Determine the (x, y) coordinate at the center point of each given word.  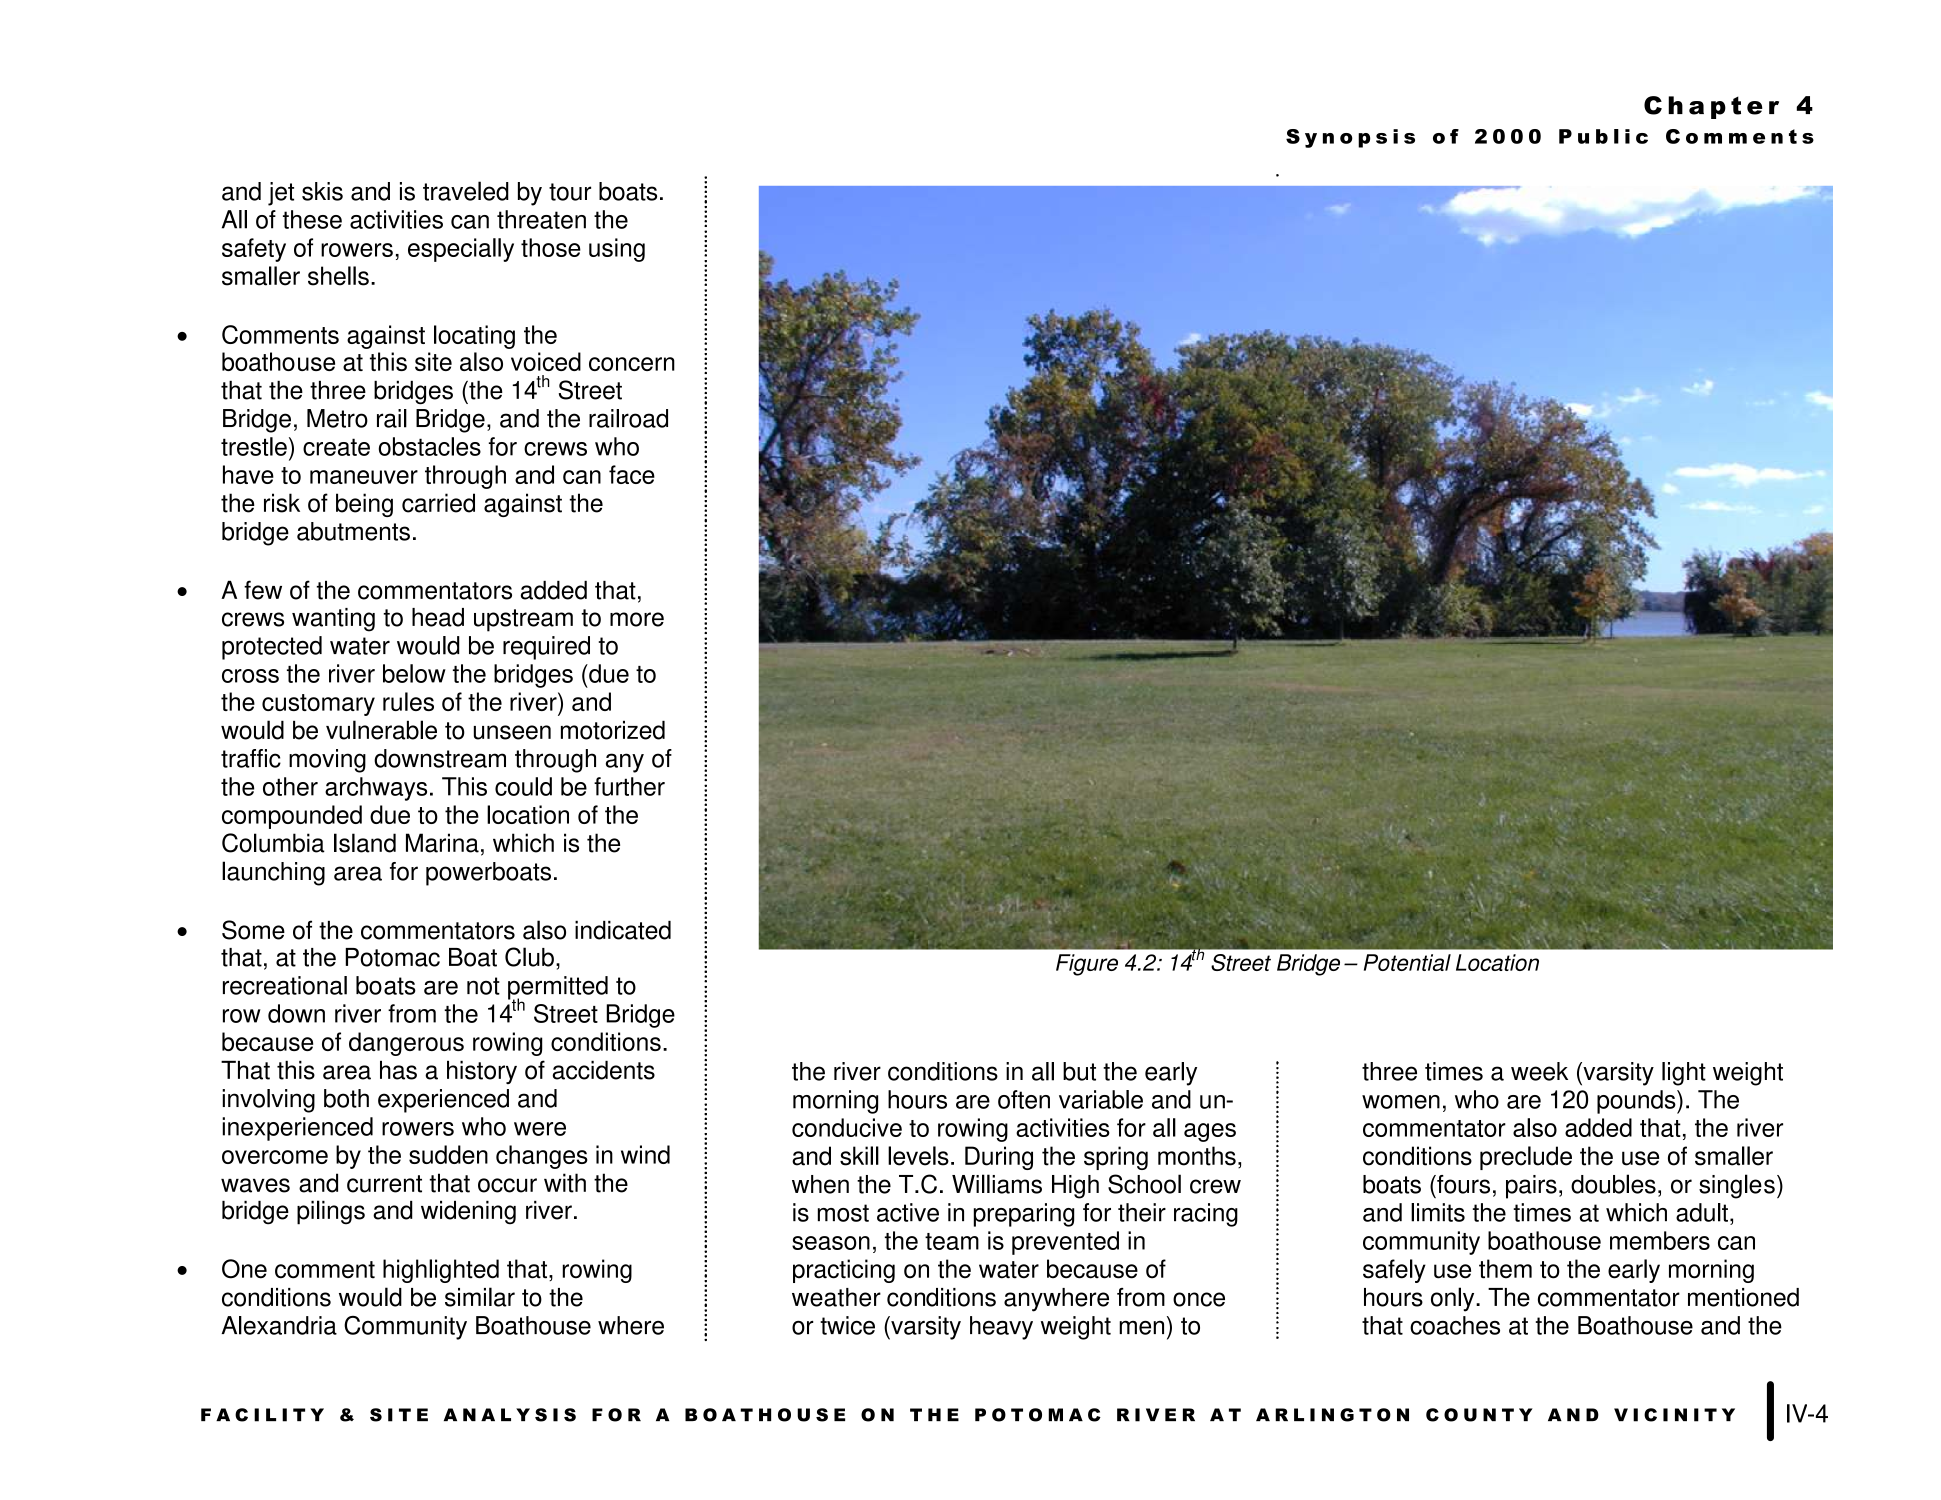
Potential (1407, 962)
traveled (466, 191)
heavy (1001, 1328)
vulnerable (381, 730)
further (629, 786)
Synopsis (1350, 138)
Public (1603, 136)
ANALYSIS (510, 1415)
